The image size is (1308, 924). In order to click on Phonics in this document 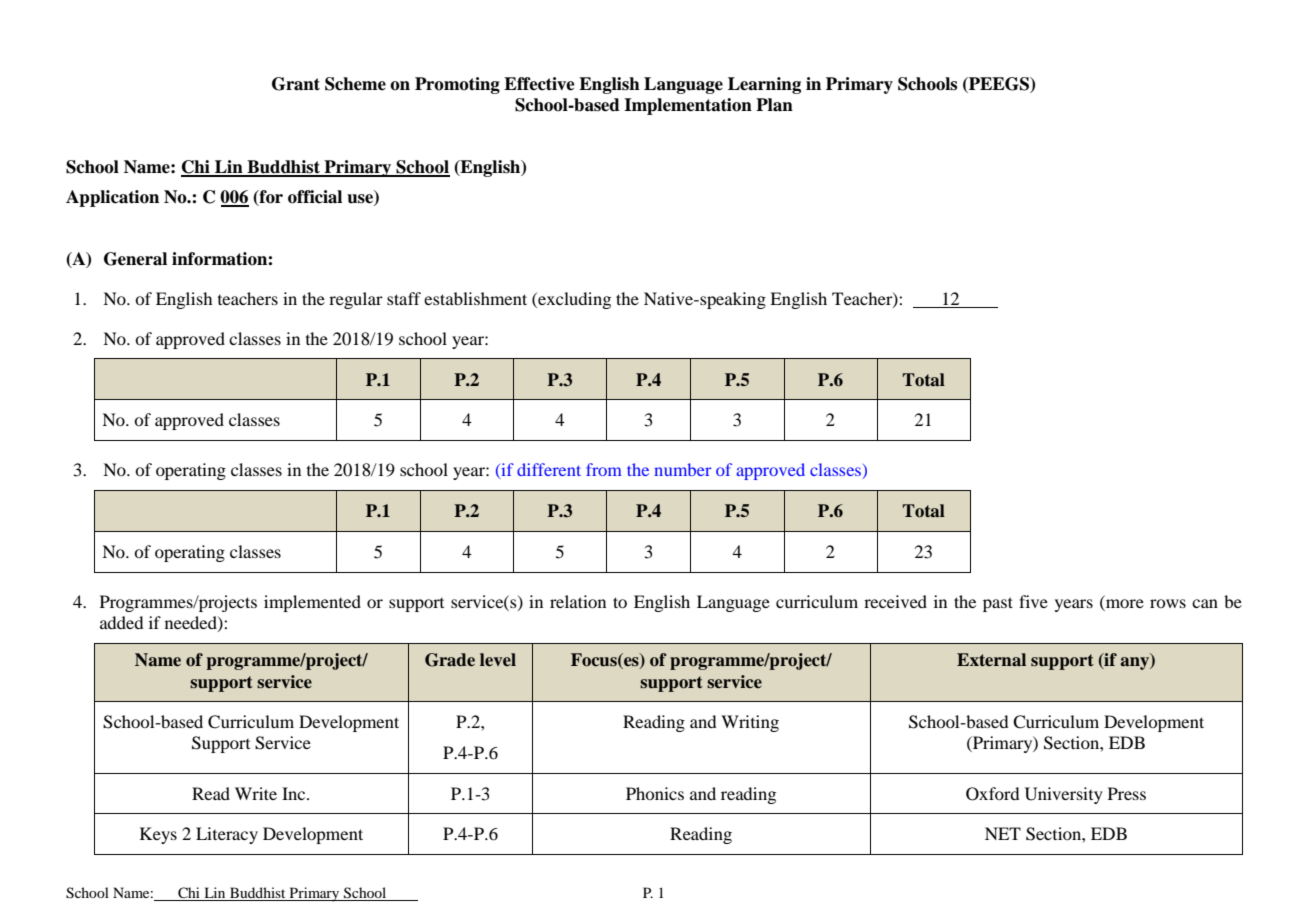, I will do `click(655, 793)`.
